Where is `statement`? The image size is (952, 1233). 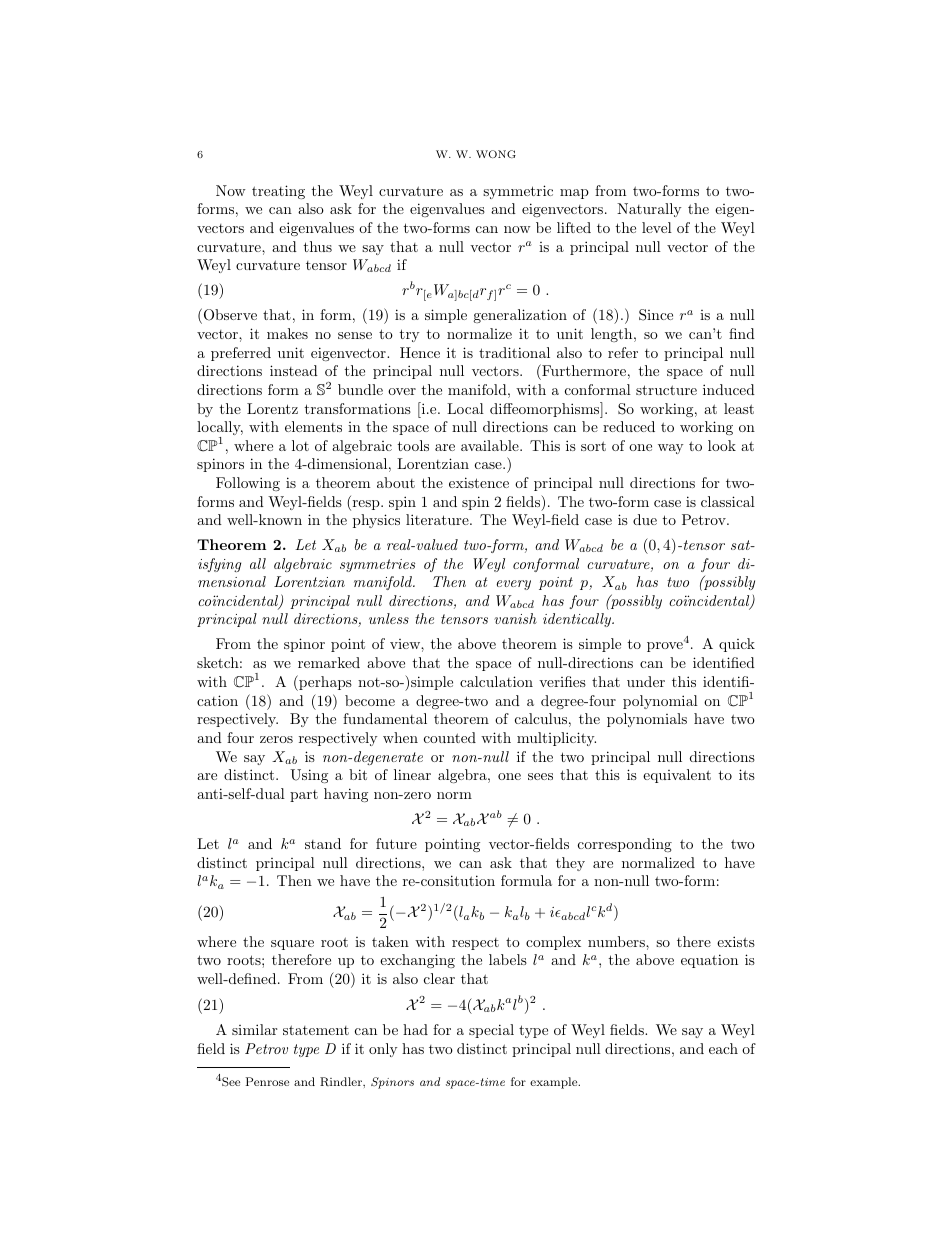
statement is located at coordinates (316, 1030).
